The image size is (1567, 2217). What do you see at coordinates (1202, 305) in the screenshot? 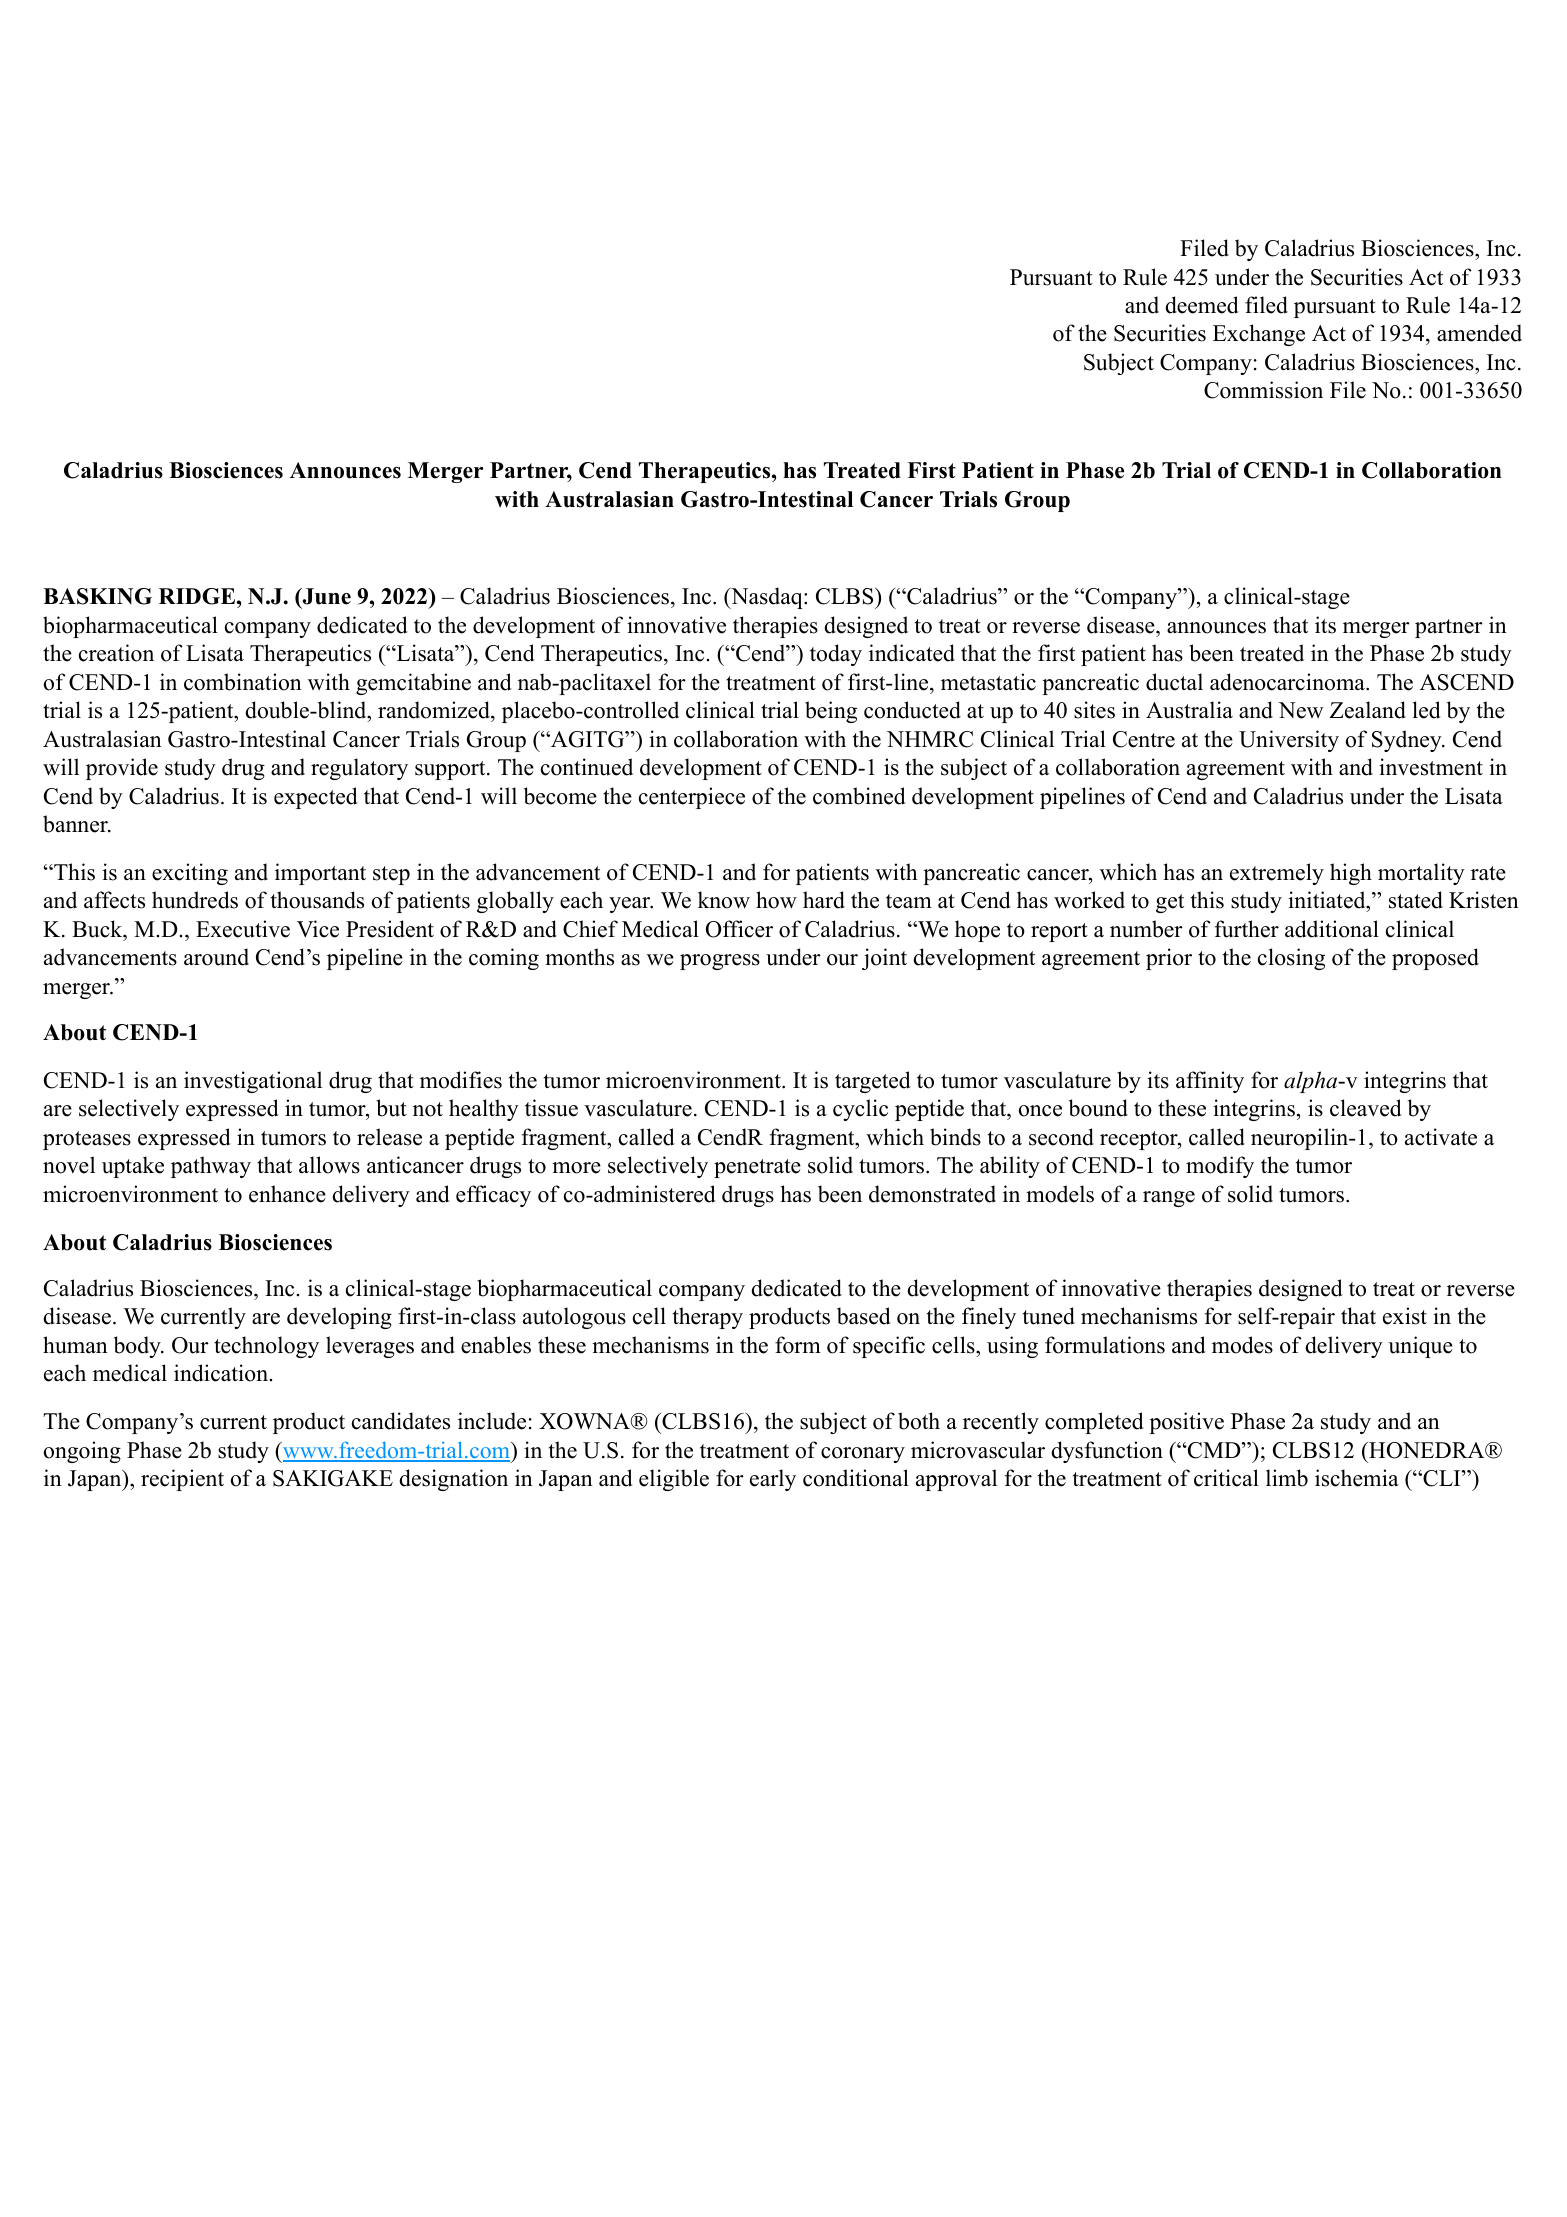
I see `deemed` at bounding box center [1202, 305].
